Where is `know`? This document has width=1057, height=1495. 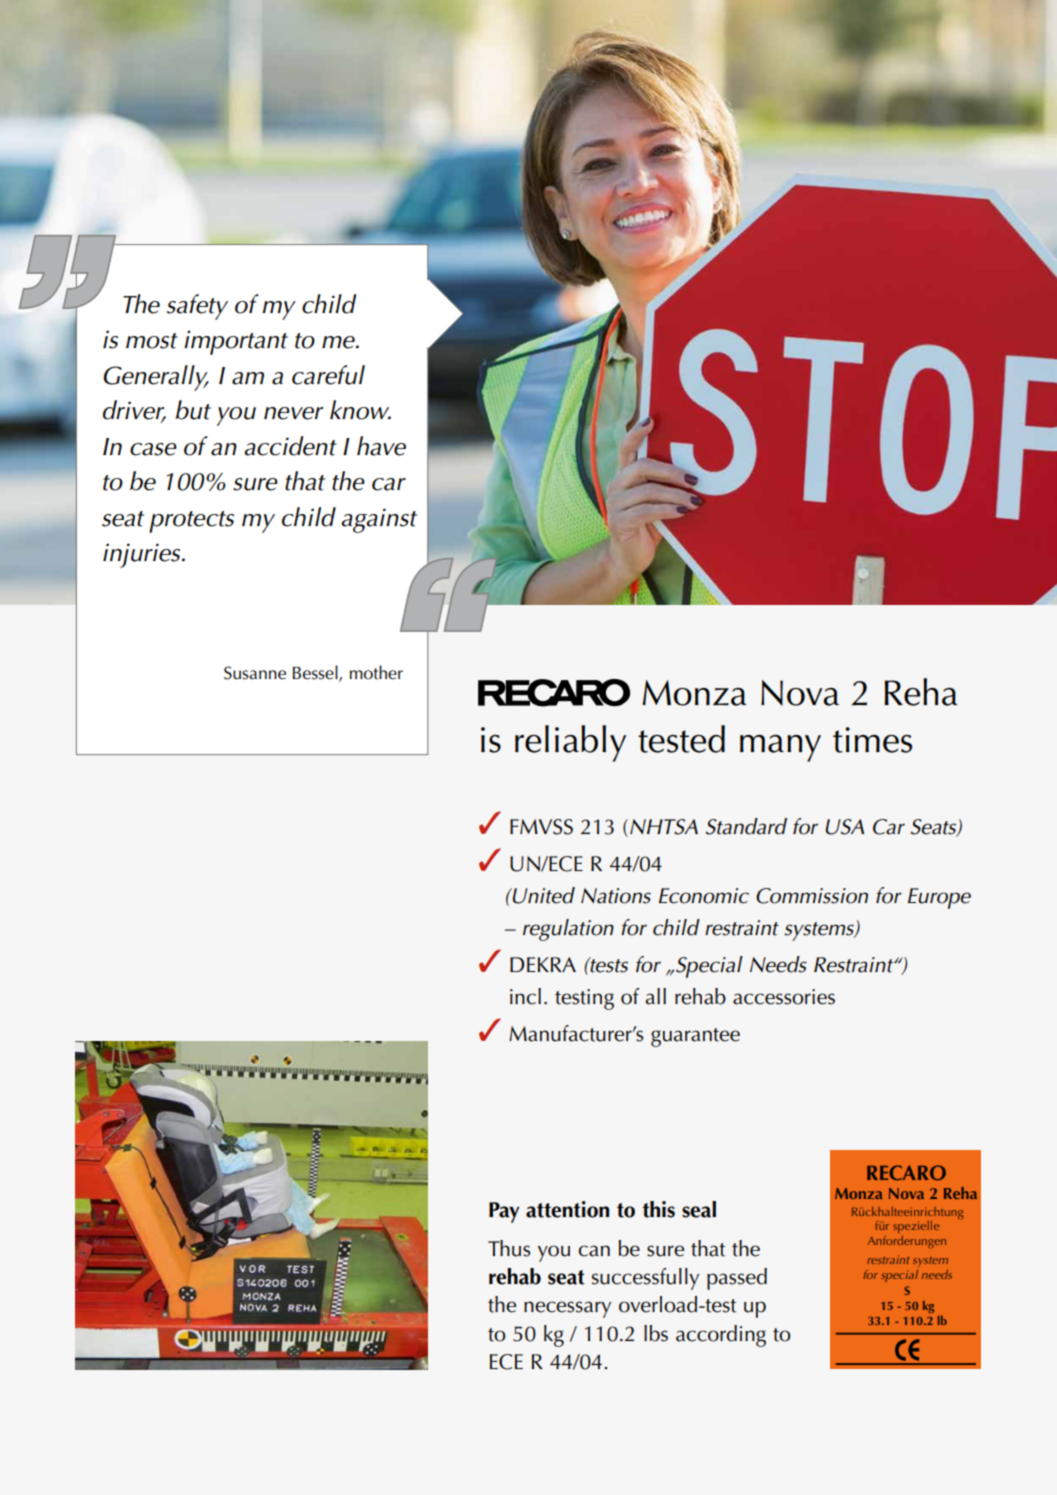
know is located at coordinates (360, 410).
